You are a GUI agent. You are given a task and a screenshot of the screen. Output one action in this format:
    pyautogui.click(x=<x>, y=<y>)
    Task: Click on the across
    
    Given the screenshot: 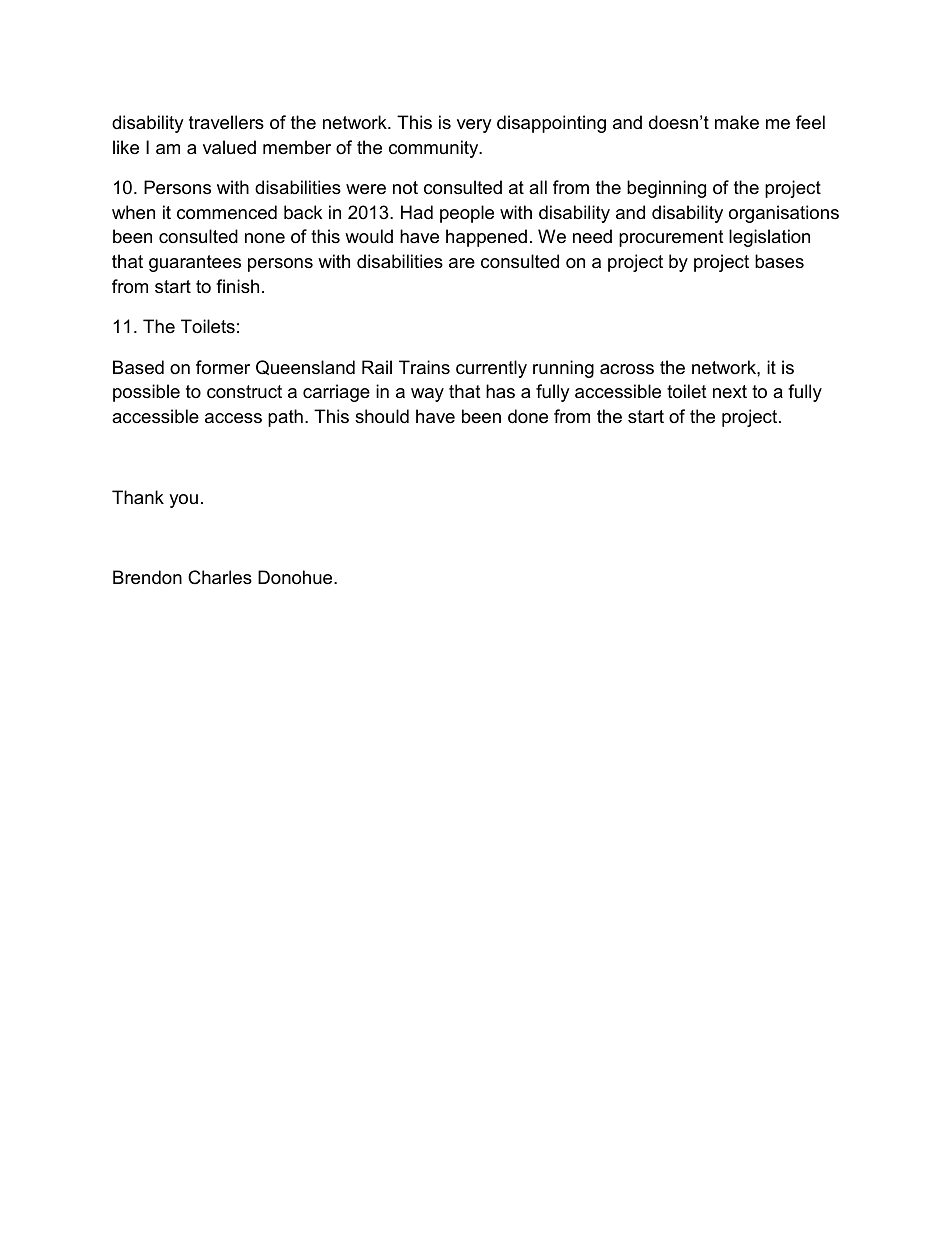 What is the action you would take?
    pyautogui.click(x=627, y=369)
